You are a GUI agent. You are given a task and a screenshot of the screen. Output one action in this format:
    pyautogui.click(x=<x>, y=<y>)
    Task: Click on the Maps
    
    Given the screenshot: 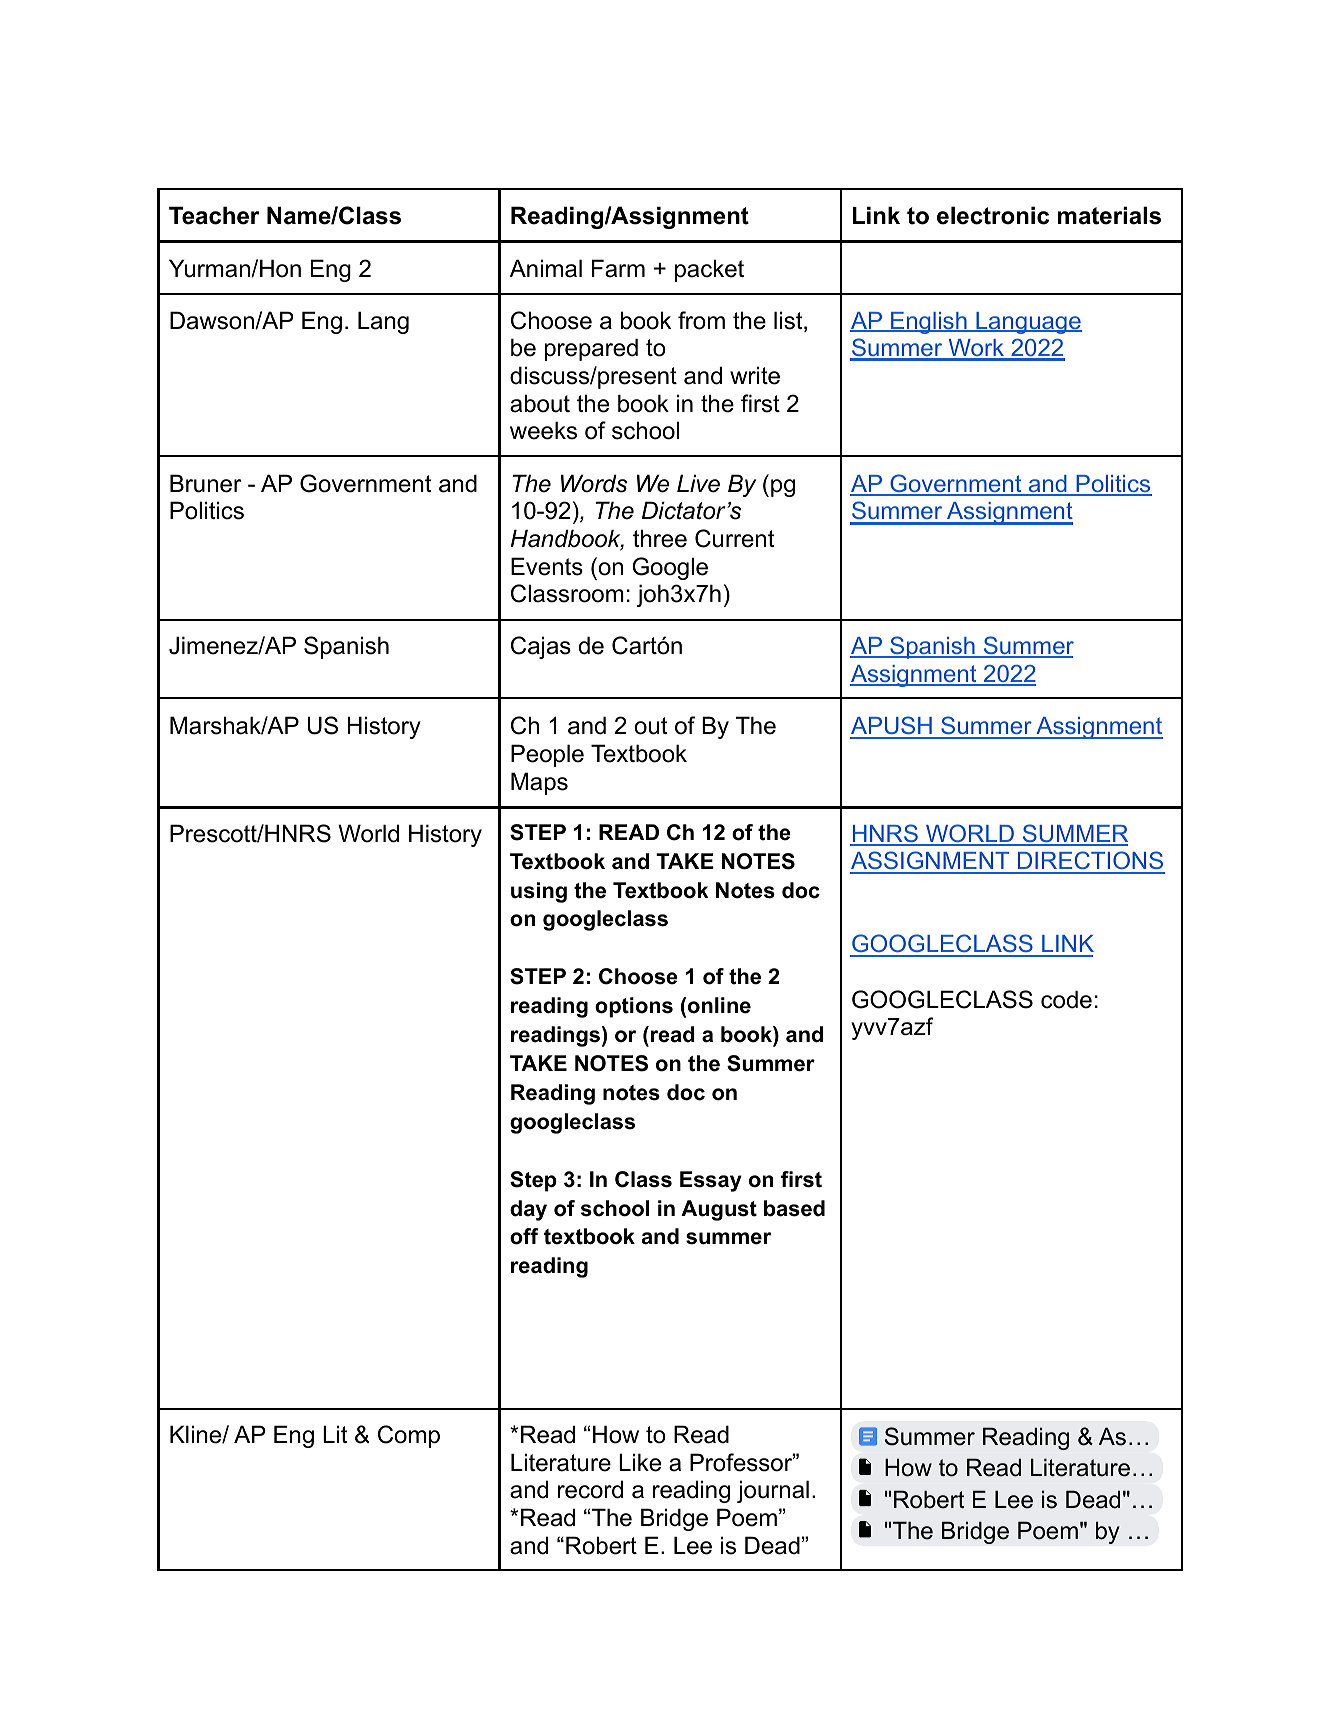 What is the action you would take?
    pyautogui.click(x=539, y=783)
